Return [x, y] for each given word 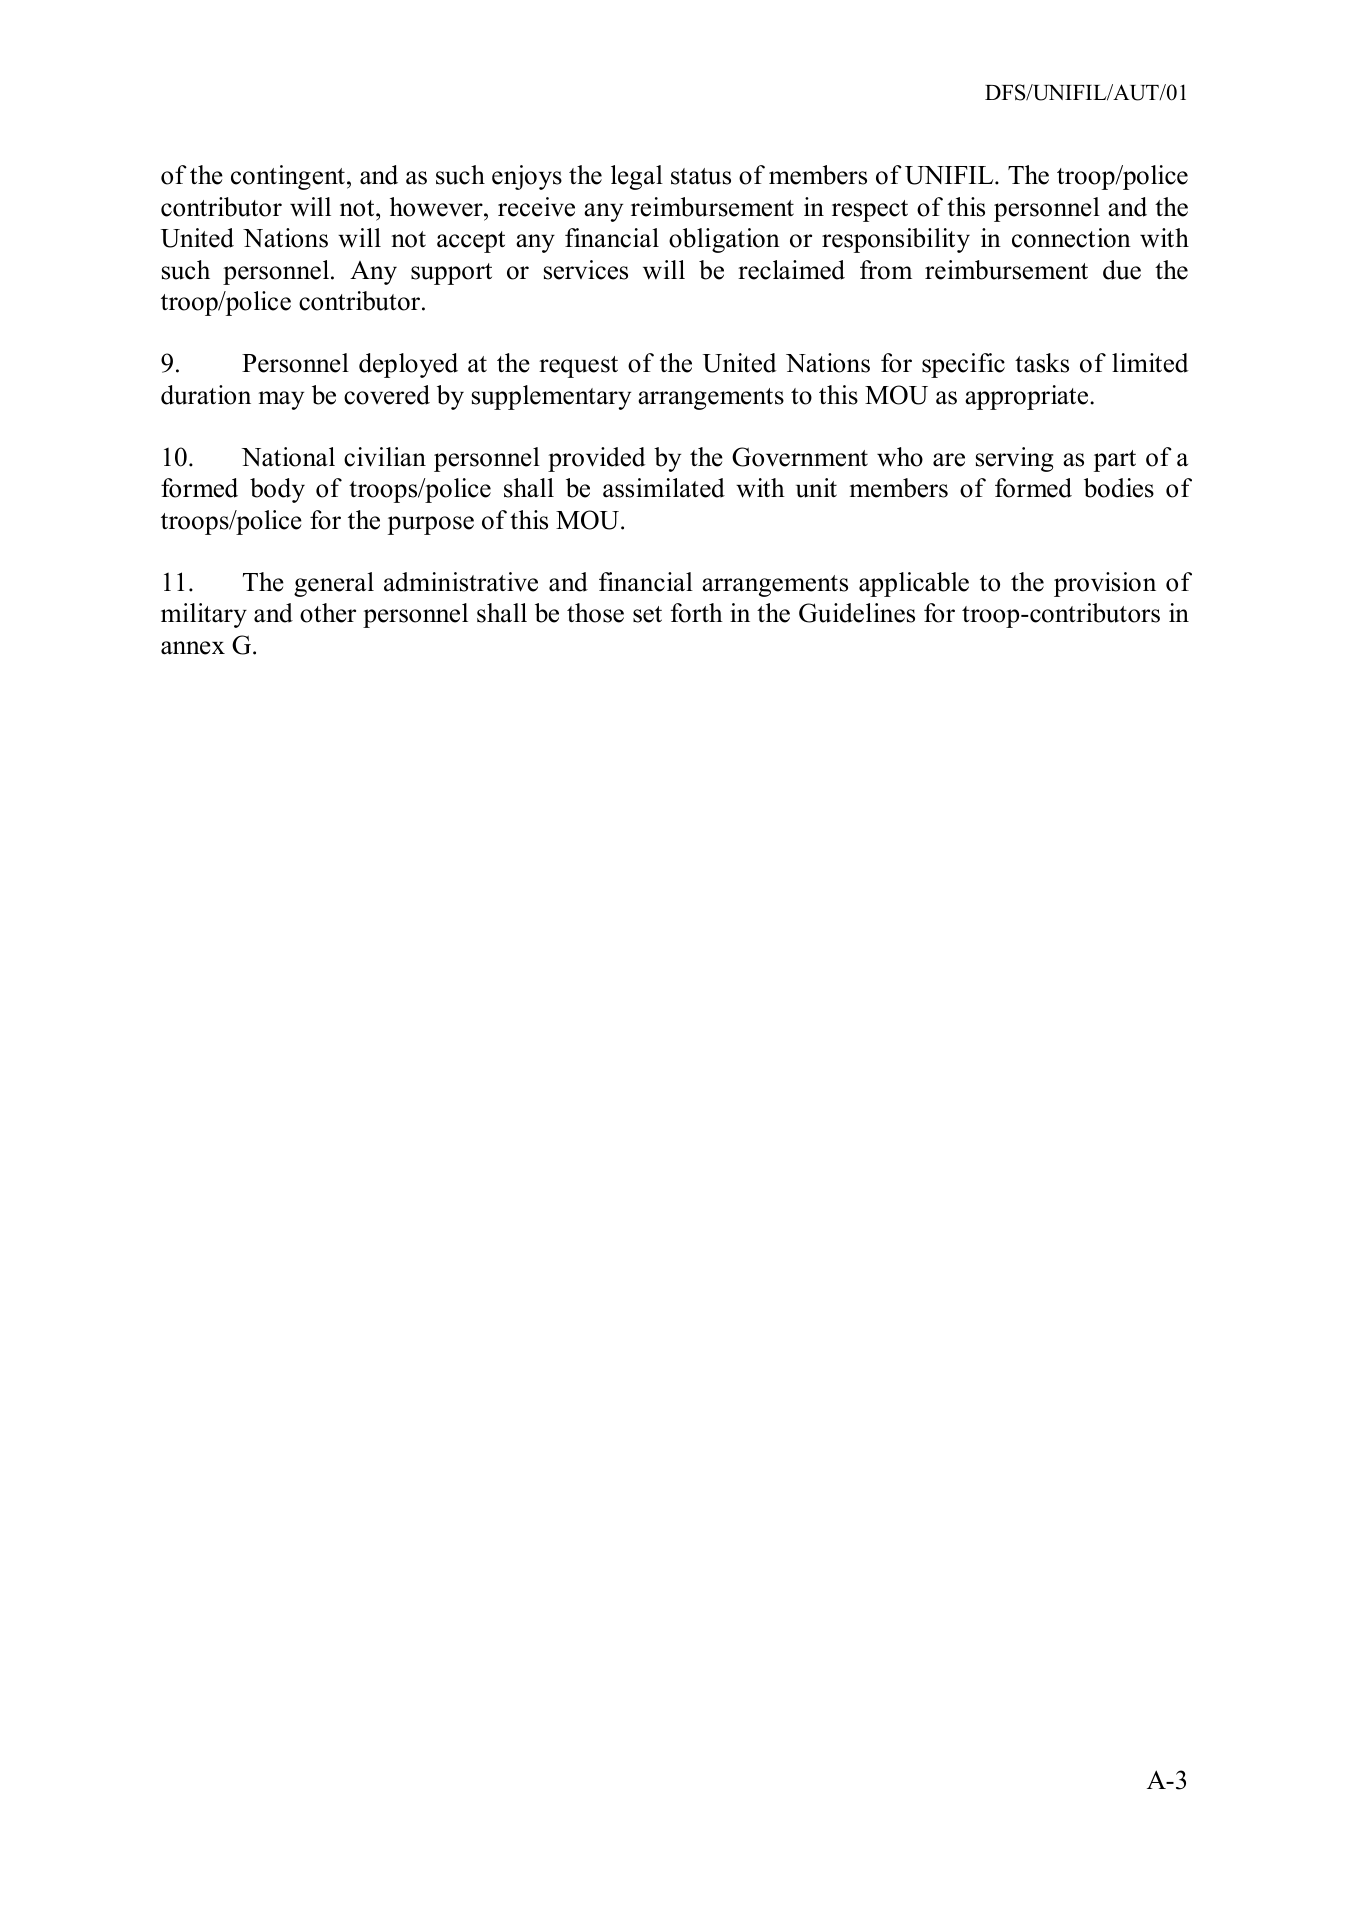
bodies [1119, 488]
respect [870, 211]
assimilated [664, 488]
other [328, 613]
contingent [288, 177]
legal [637, 177]
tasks [1042, 363]
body [277, 490]
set [647, 614]
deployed [408, 365]
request [578, 367]
